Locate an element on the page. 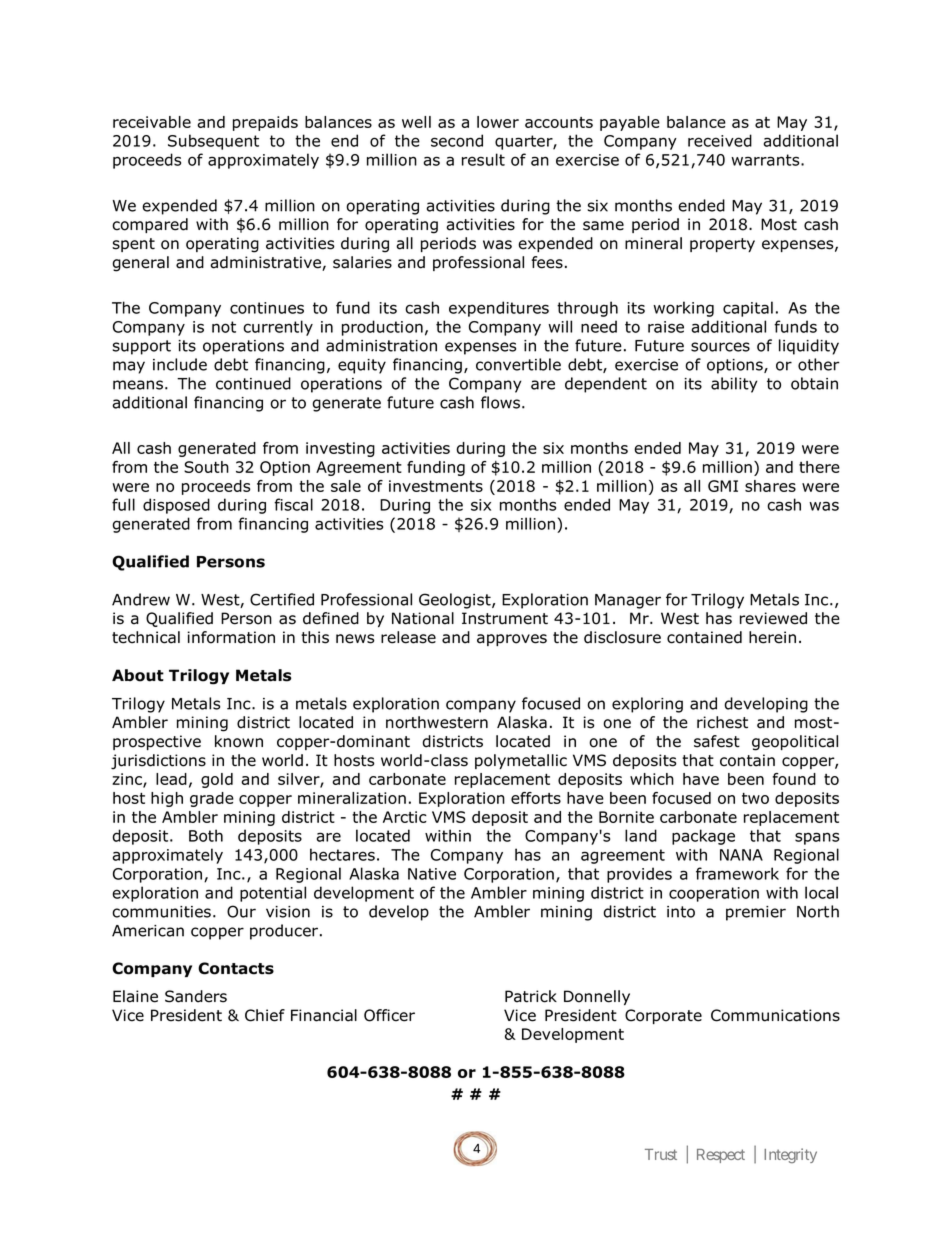  received is located at coordinates (720, 140).
